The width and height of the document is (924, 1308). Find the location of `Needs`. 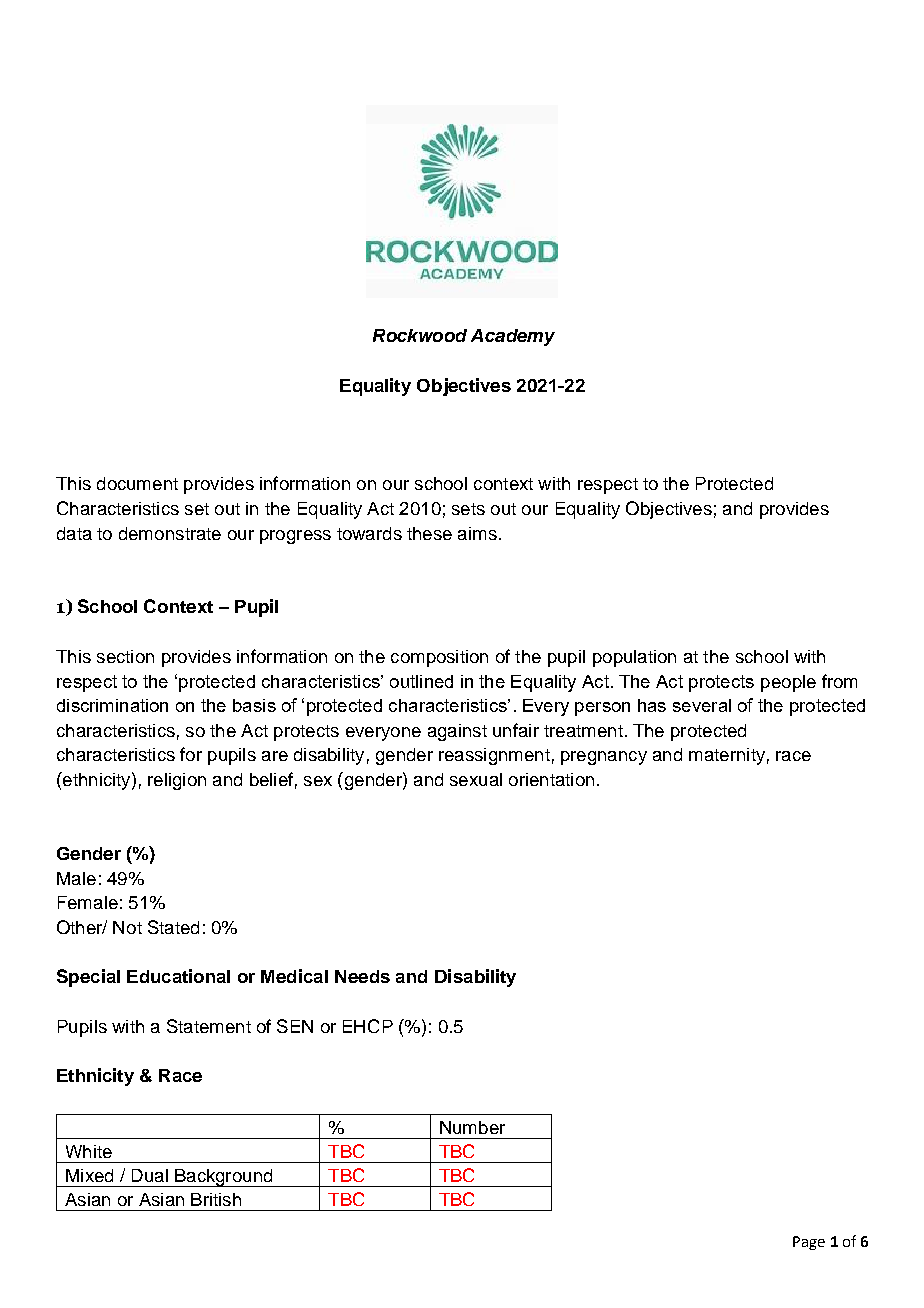

Needs is located at coordinates (362, 976).
